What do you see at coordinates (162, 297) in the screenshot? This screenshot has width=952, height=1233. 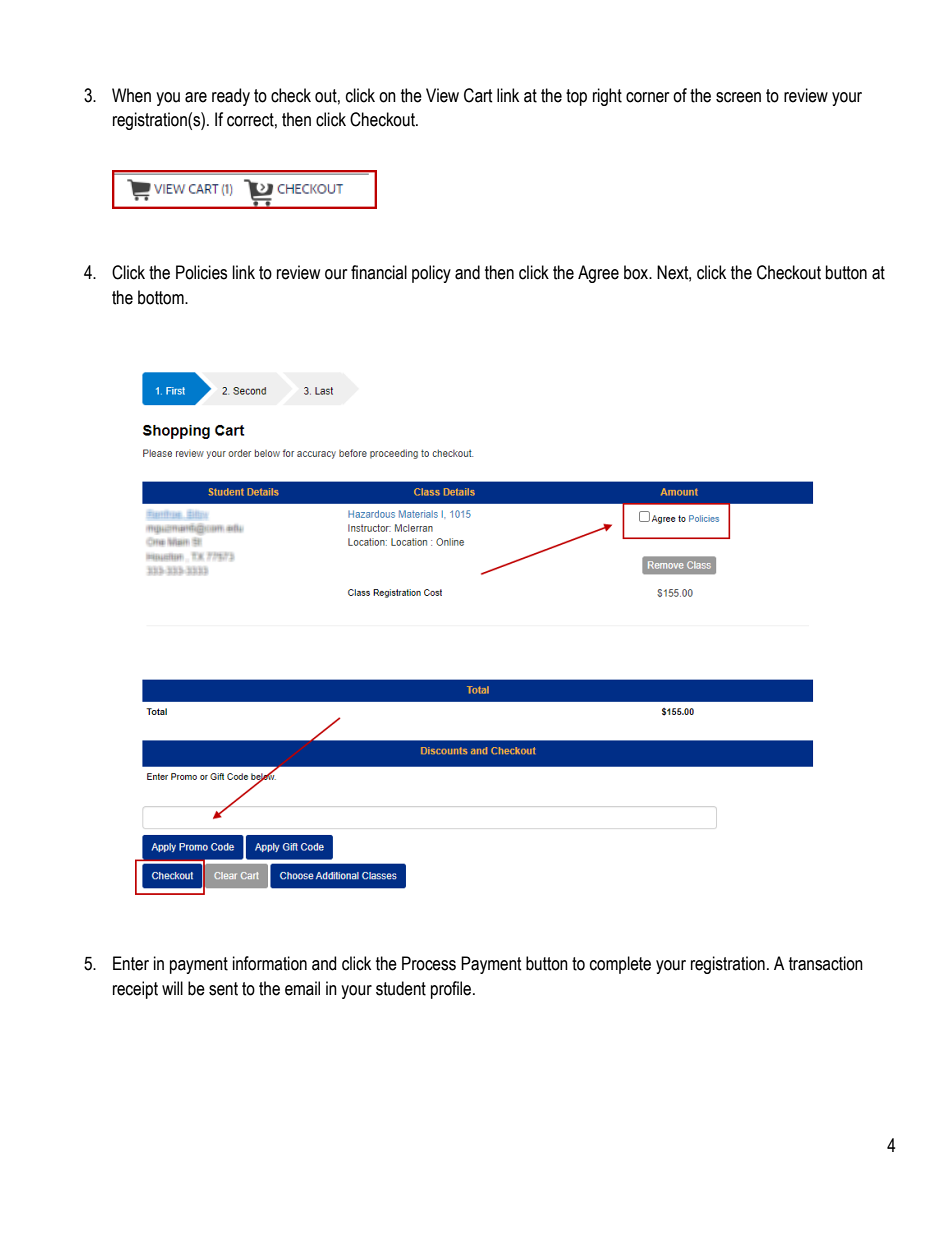 I see `bottom` at bounding box center [162, 297].
